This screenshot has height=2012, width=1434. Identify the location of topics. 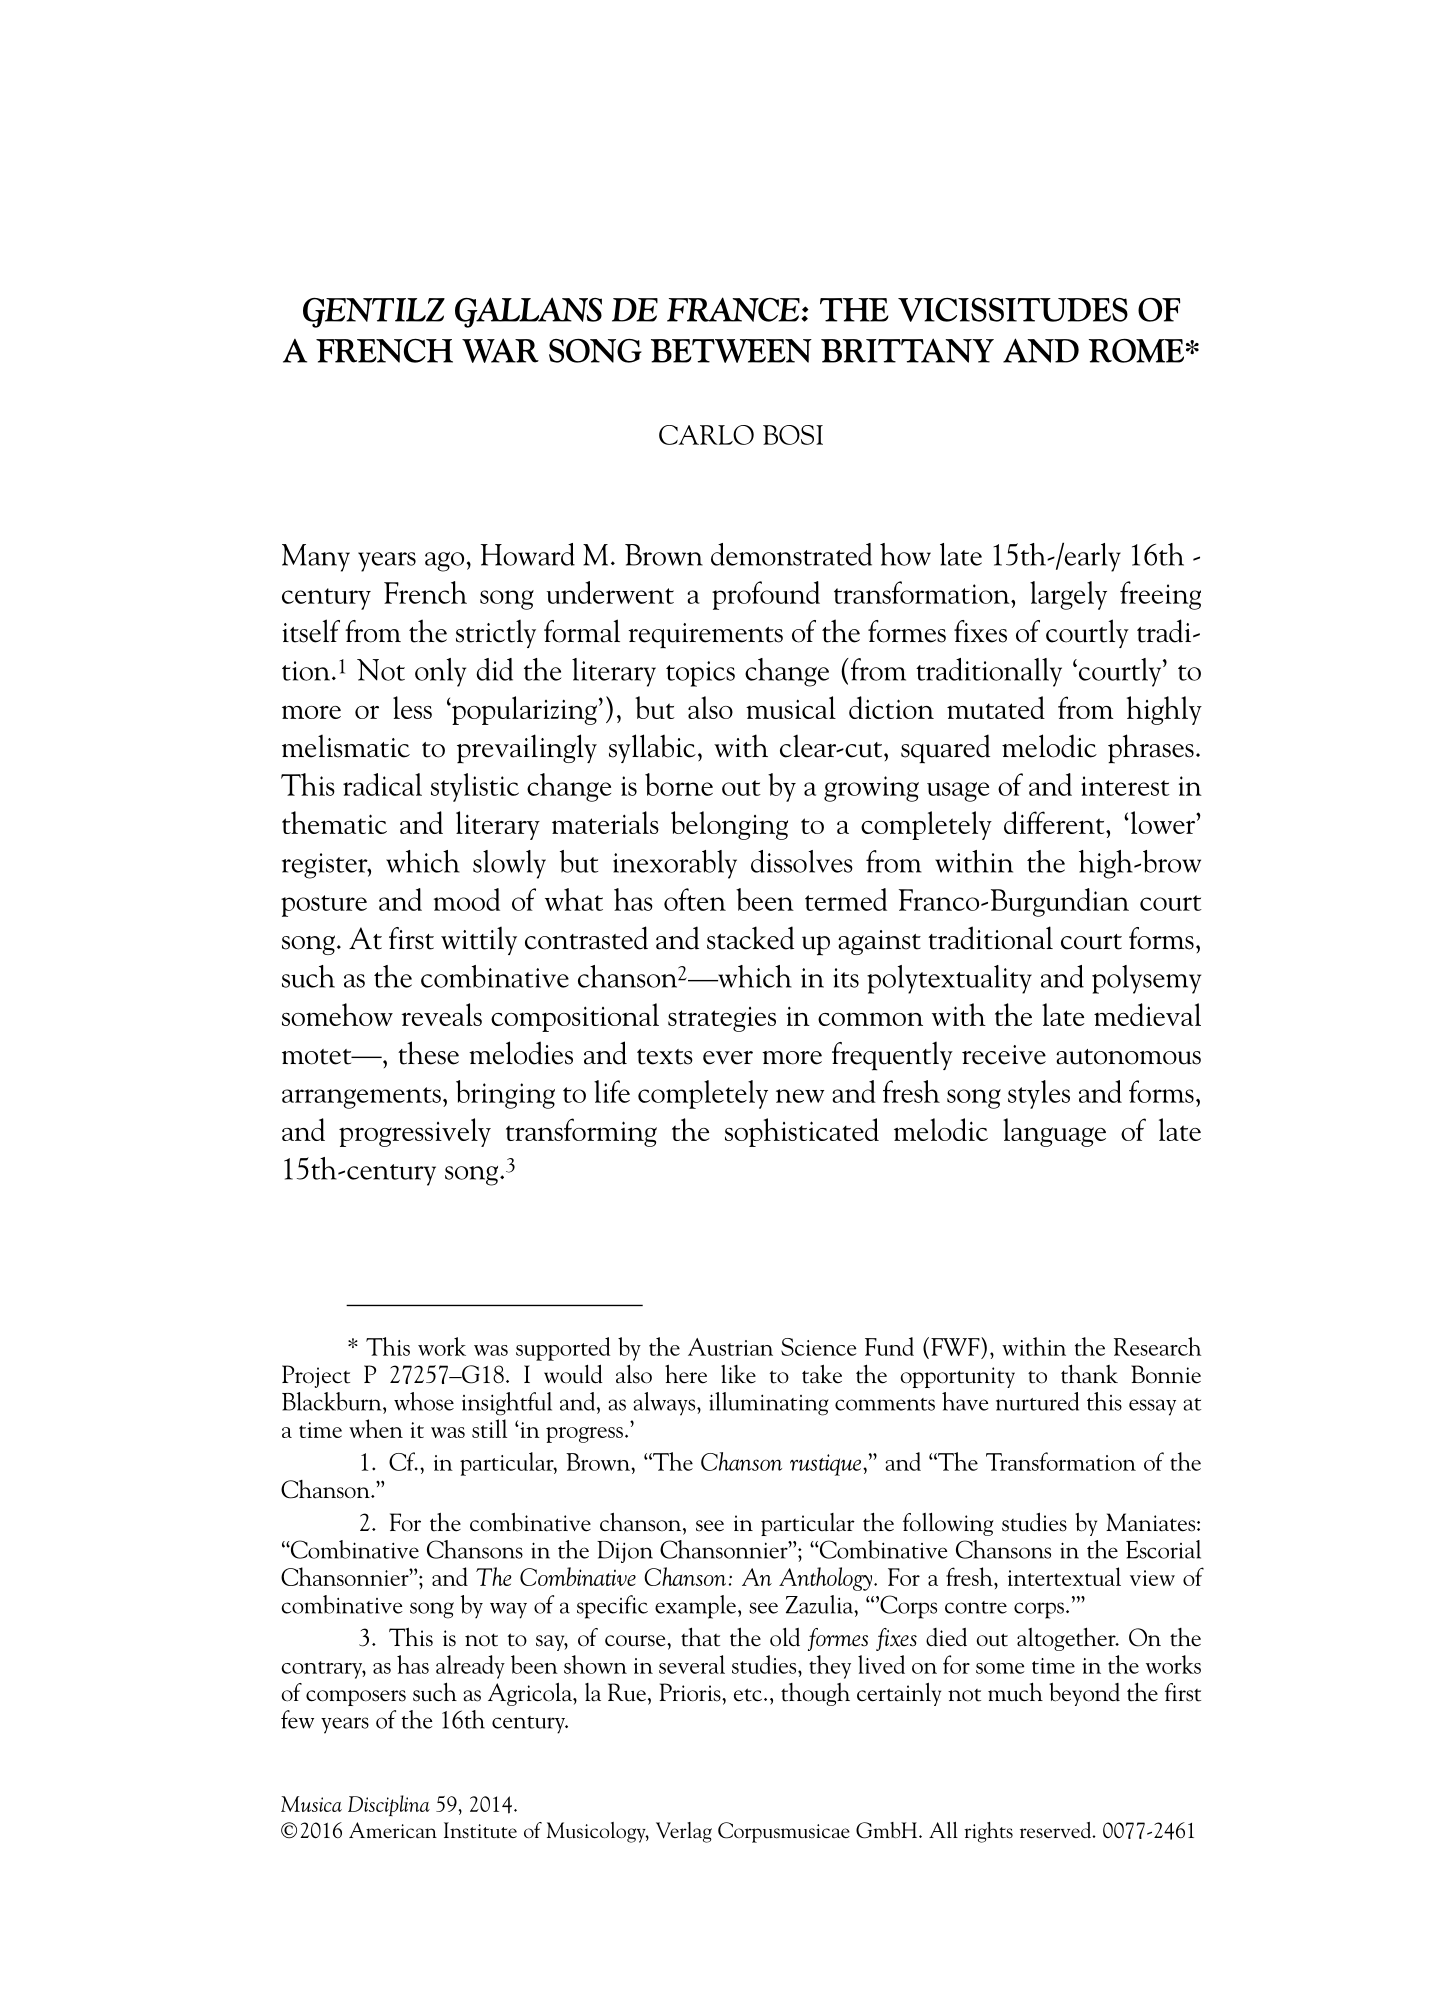
(700, 674).
